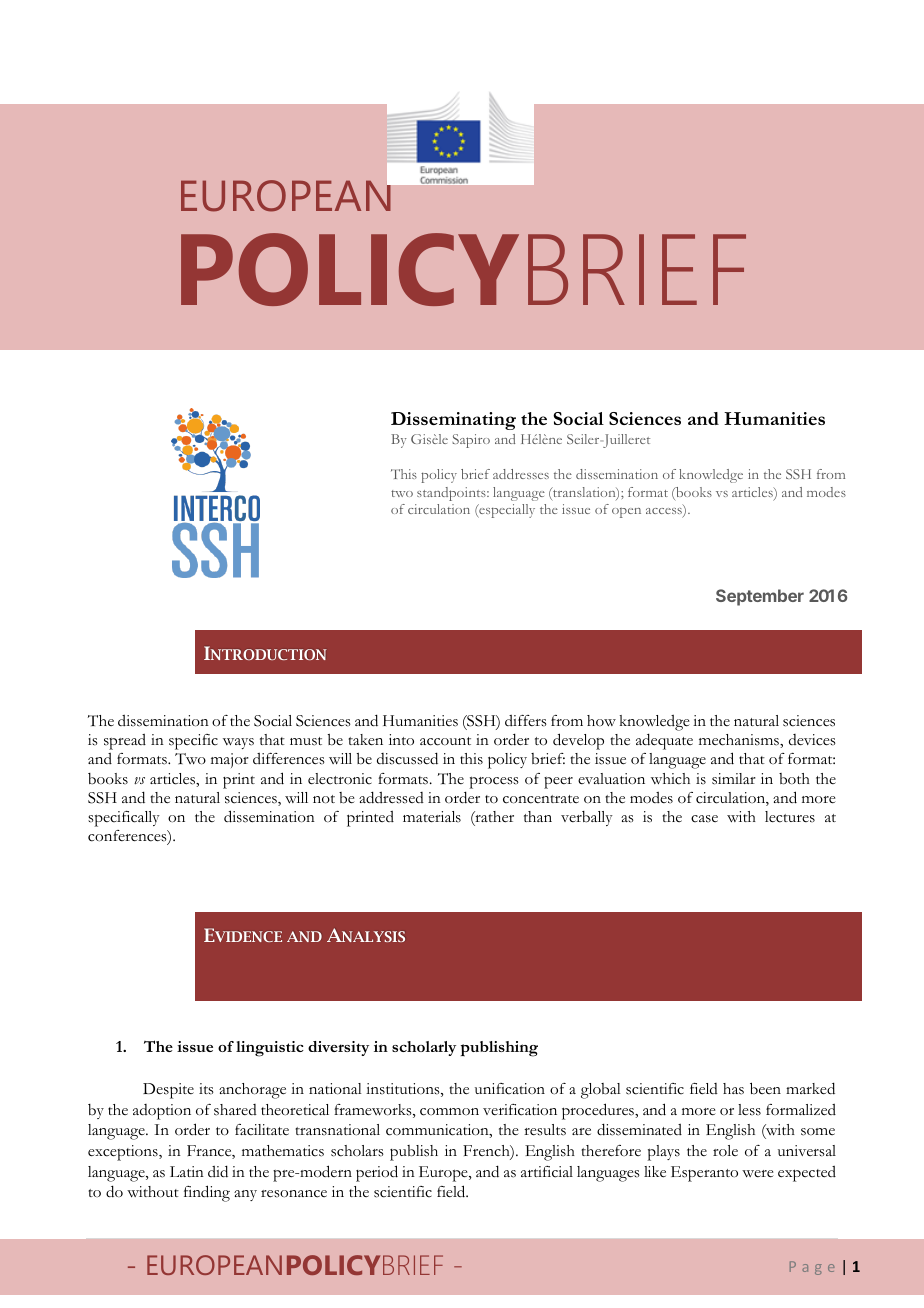  Describe the element at coordinates (218, 1171) in the screenshot. I see `did` at that location.
